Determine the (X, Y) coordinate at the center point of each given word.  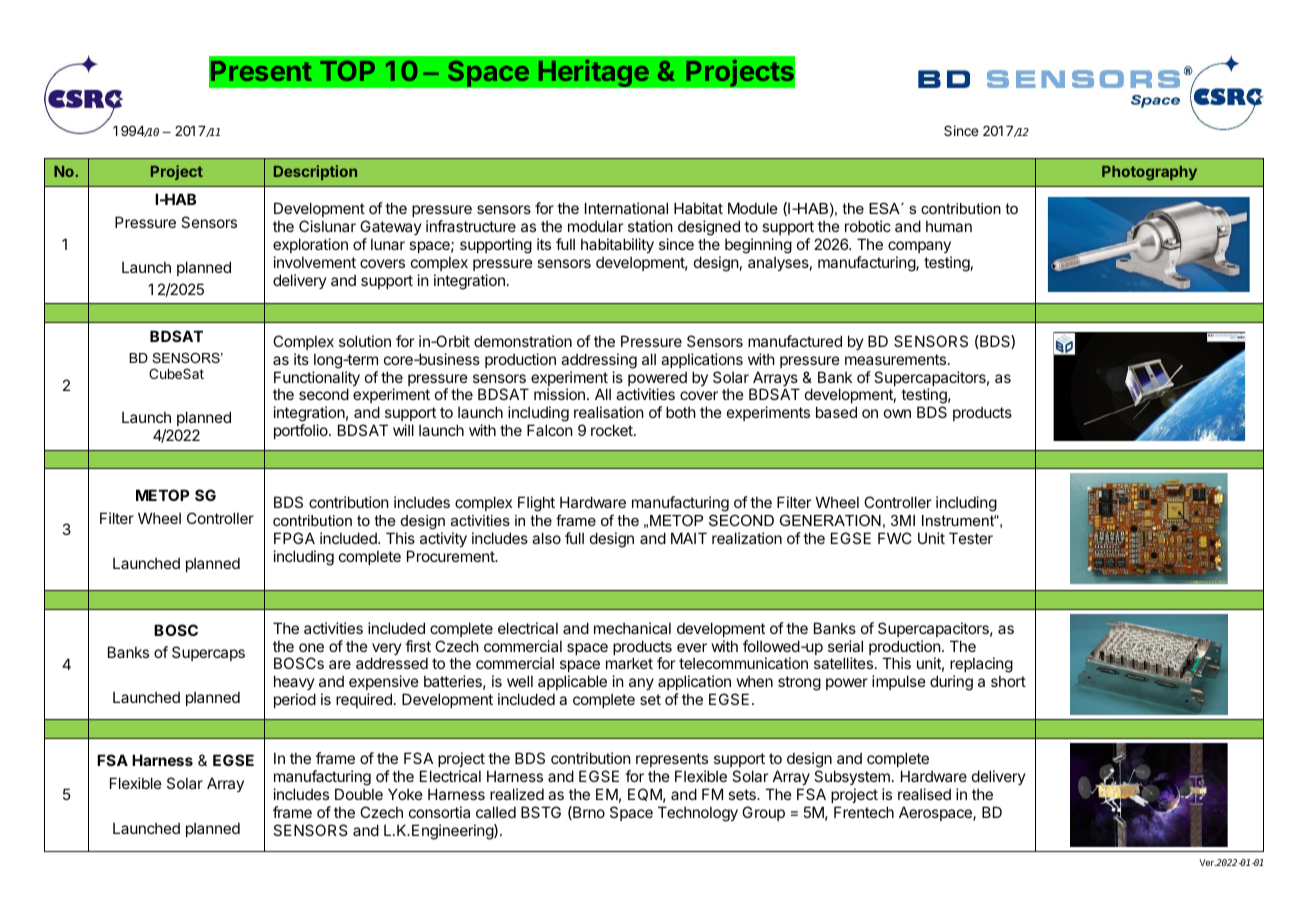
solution (365, 341)
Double (359, 794)
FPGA (294, 538)
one (311, 647)
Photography (1149, 173)
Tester (971, 538)
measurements (897, 359)
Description (315, 172)
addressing (599, 361)
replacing (981, 666)
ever (692, 647)
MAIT (689, 538)
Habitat (698, 208)
